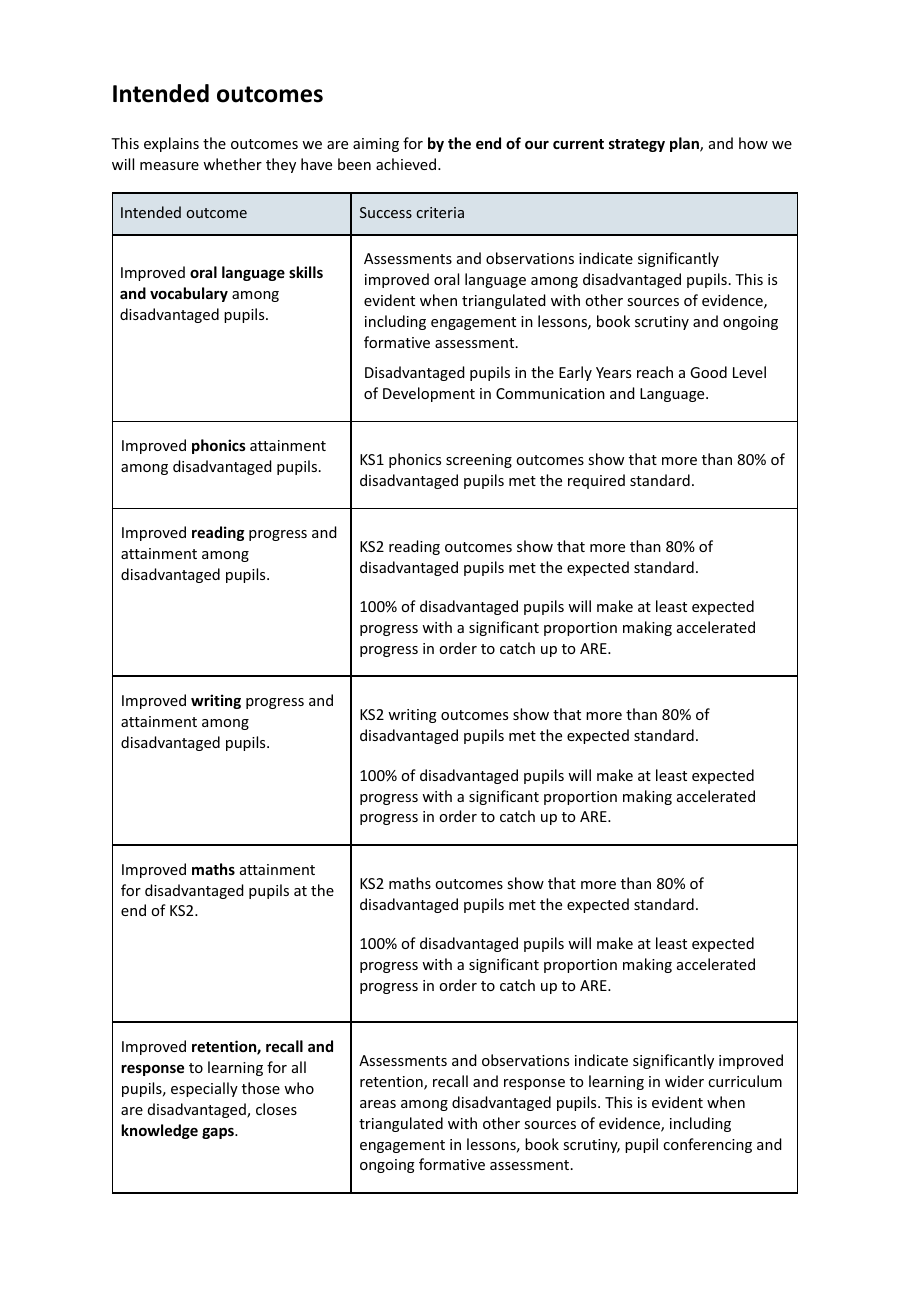  What do you see at coordinates (685, 144) in the page?
I see `plan` at bounding box center [685, 144].
